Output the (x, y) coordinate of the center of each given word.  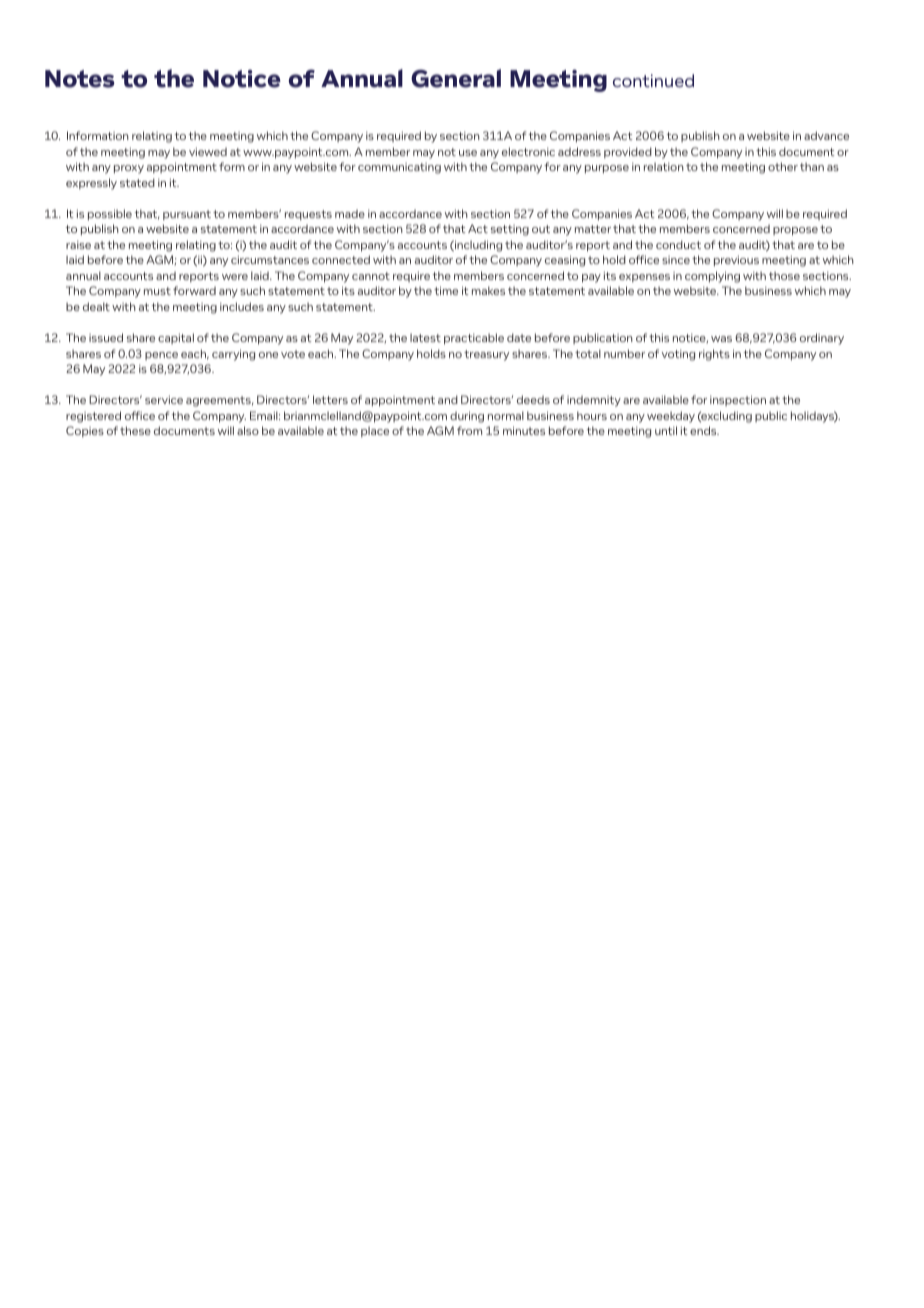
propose (795, 231)
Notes (80, 79)
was (721, 339)
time (446, 290)
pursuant (187, 215)
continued (653, 80)
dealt (96, 306)
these (135, 430)
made (350, 214)
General (456, 78)
